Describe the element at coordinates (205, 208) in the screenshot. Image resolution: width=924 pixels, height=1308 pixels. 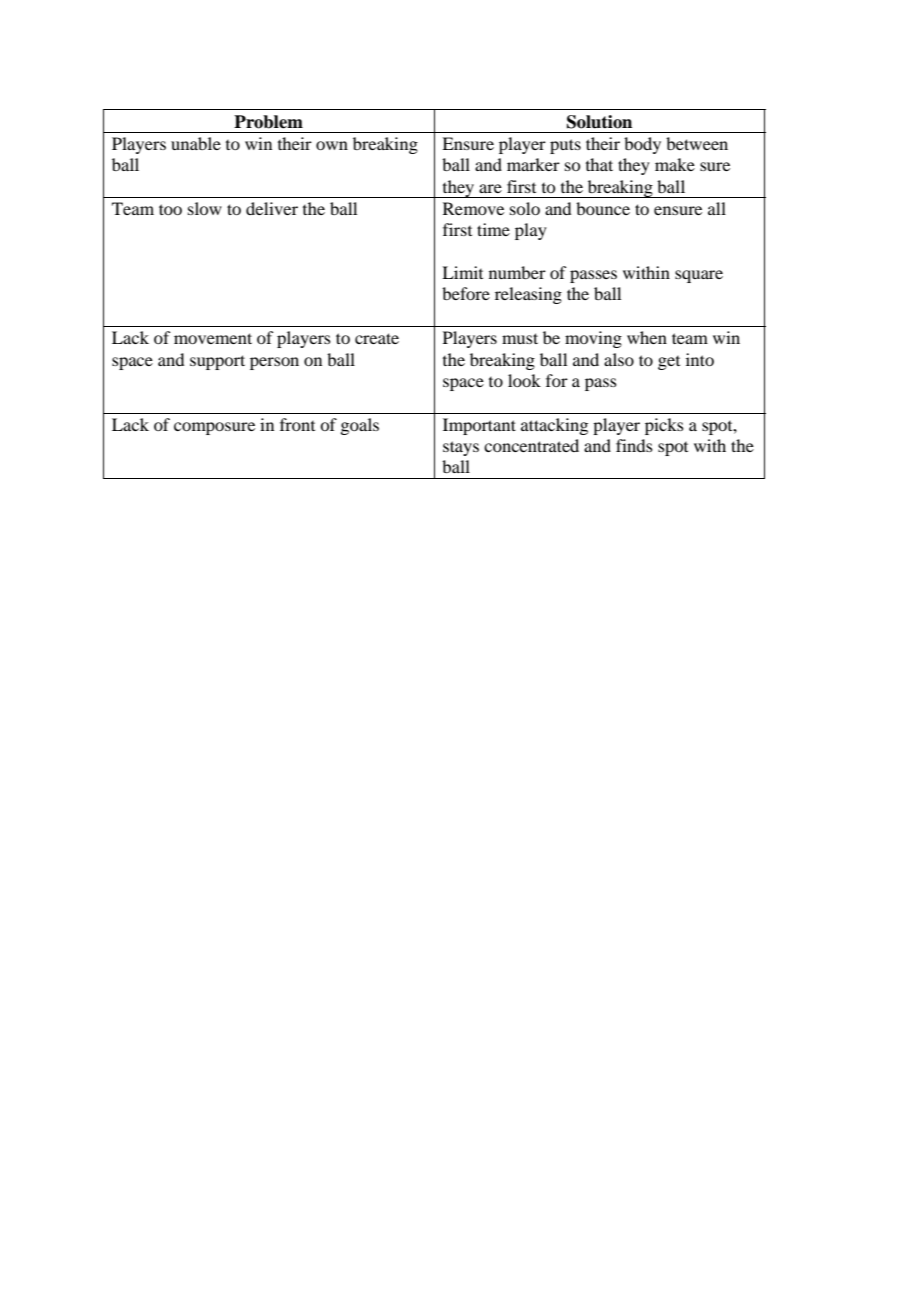
I see `slow` at that location.
